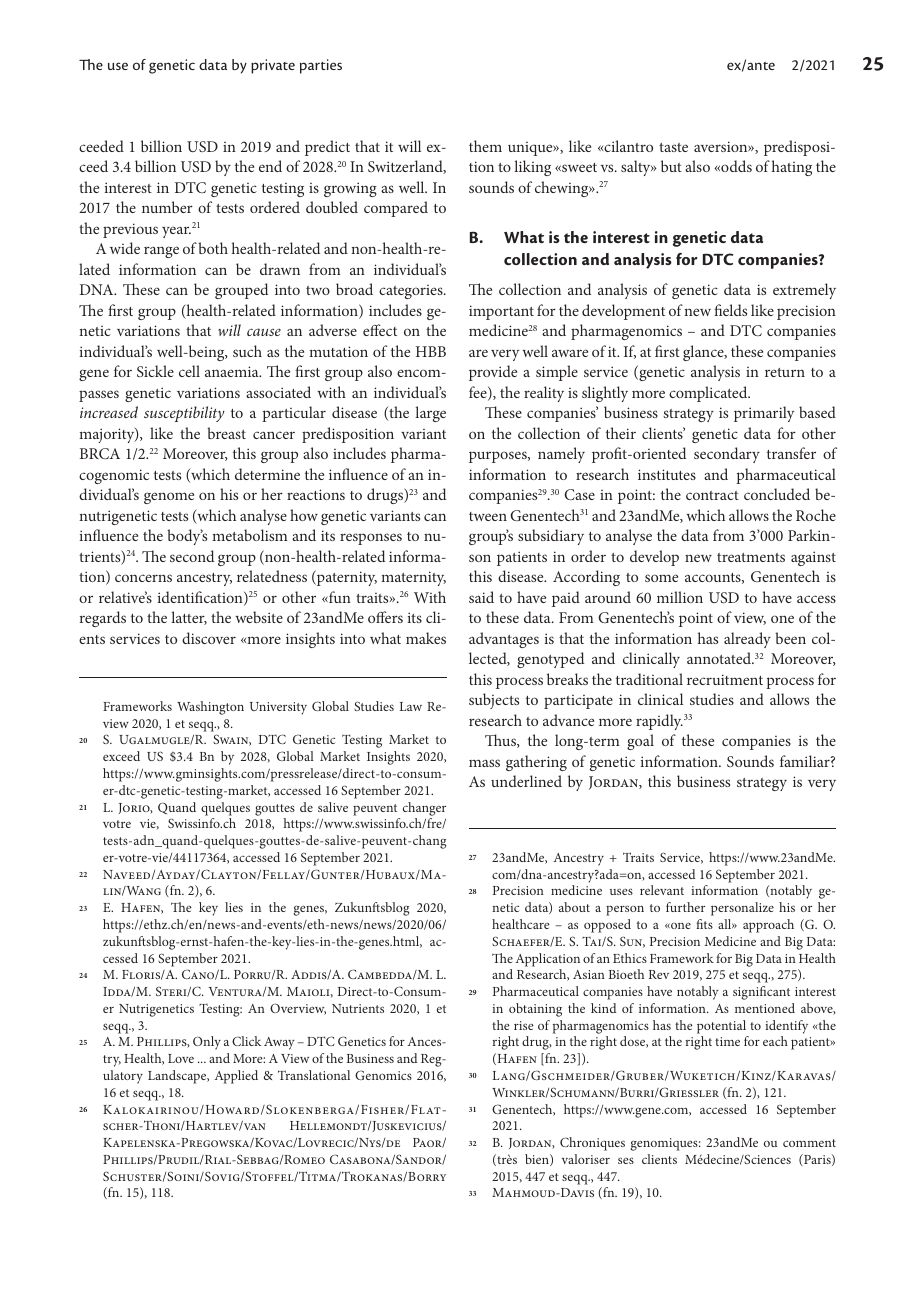  I want to click on taste, so click(673, 147).
